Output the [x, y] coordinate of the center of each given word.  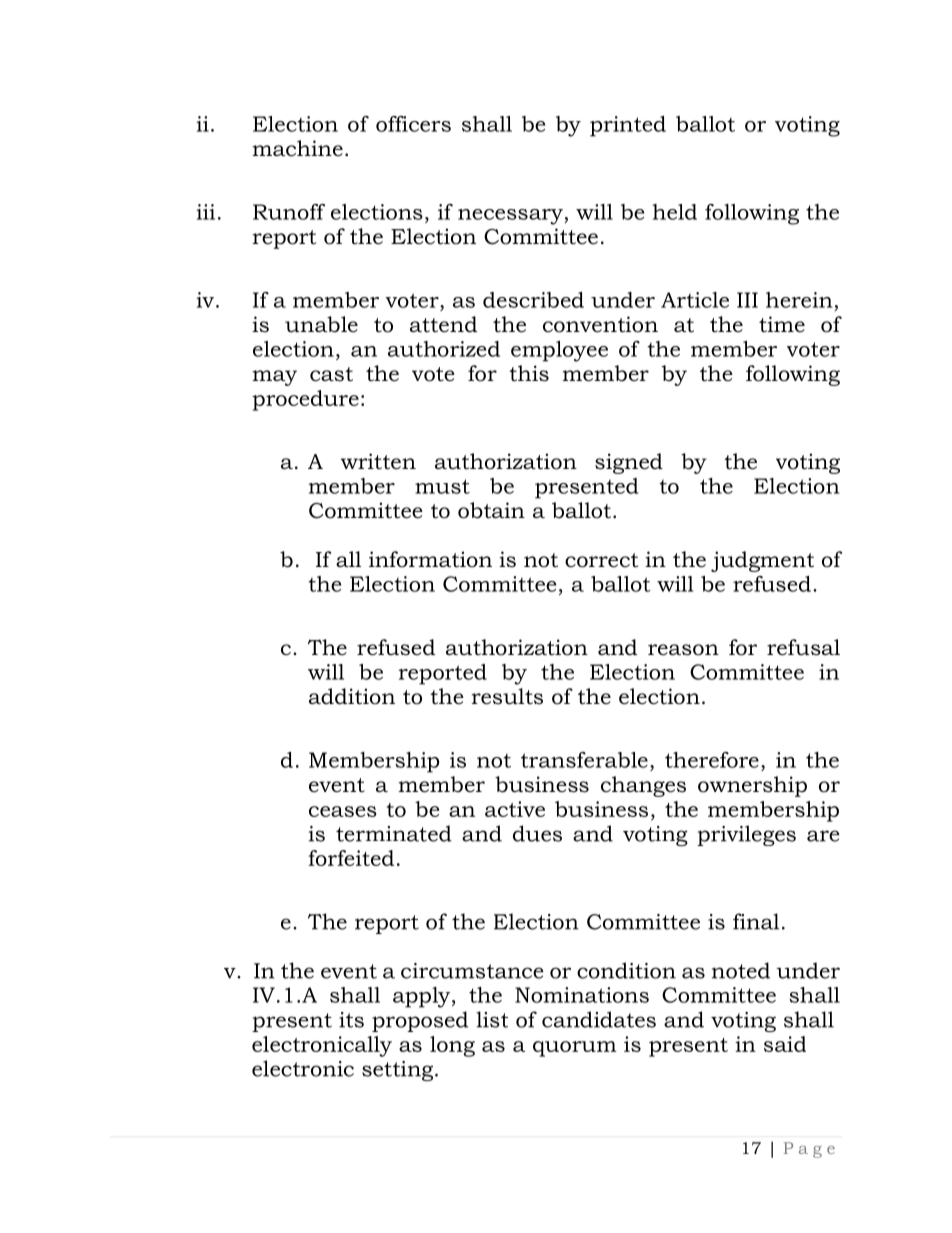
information [430, 559]
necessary [511, 217]
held [675, 212]
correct [601, 560]
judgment [762, 561]
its [351, 1020]
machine [297, 148]
